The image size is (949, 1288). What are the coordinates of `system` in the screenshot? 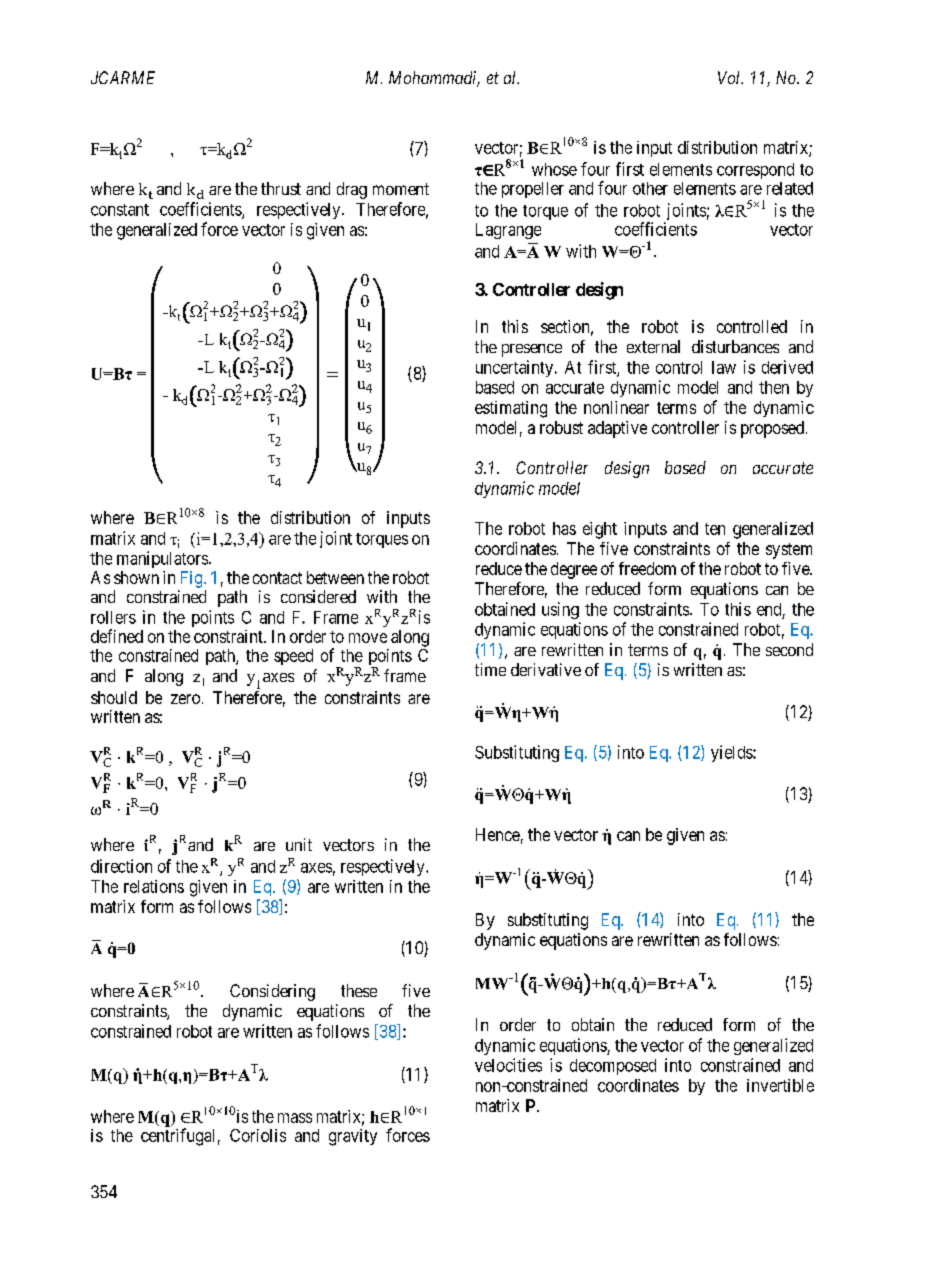 It's located at (789, 551).
